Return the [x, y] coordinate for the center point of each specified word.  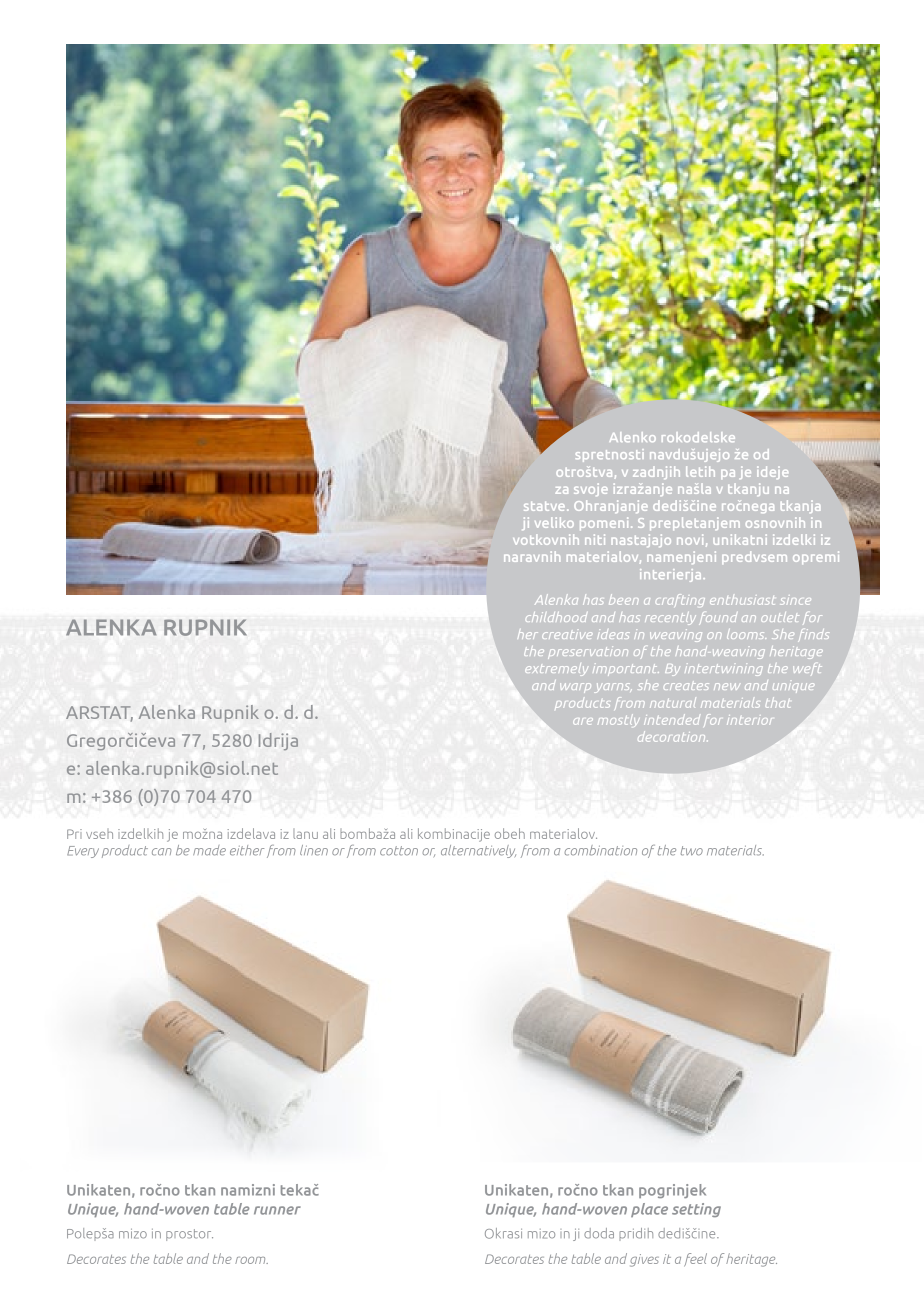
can [161, 852]
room [251, 1260]
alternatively [478, 851]
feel [695, 1260]
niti [595, 539]
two [692, 851]
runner [277, 1210]
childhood [556, 617]
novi [690, 539]
